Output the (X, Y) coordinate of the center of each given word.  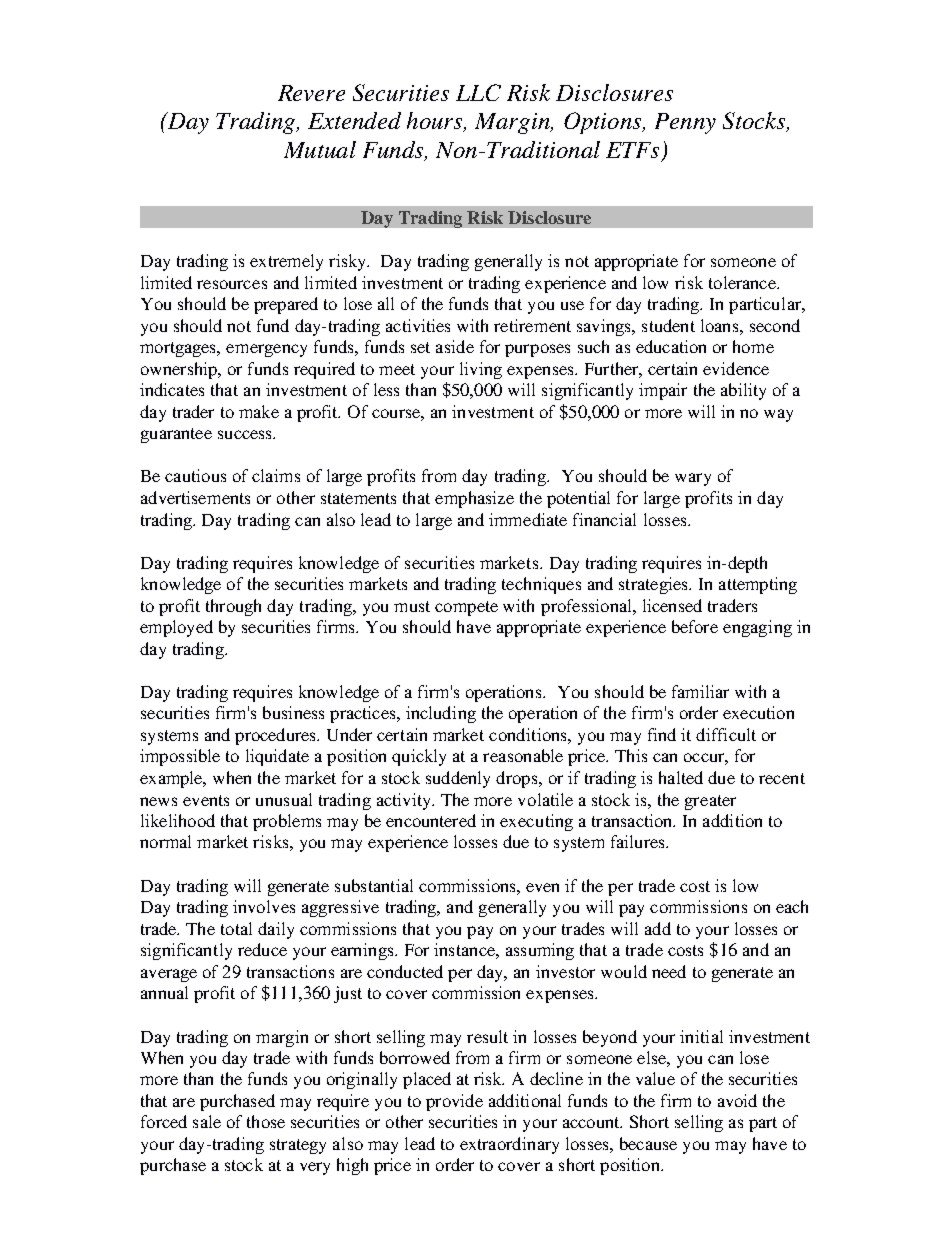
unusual (284, 799)
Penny (685, 123)
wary (693, 479)
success (246, 434)
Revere (311, 93)
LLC (478, 92)
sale (207, 1121)
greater (710, 802)
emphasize (474, 499)
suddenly (458, 779)
